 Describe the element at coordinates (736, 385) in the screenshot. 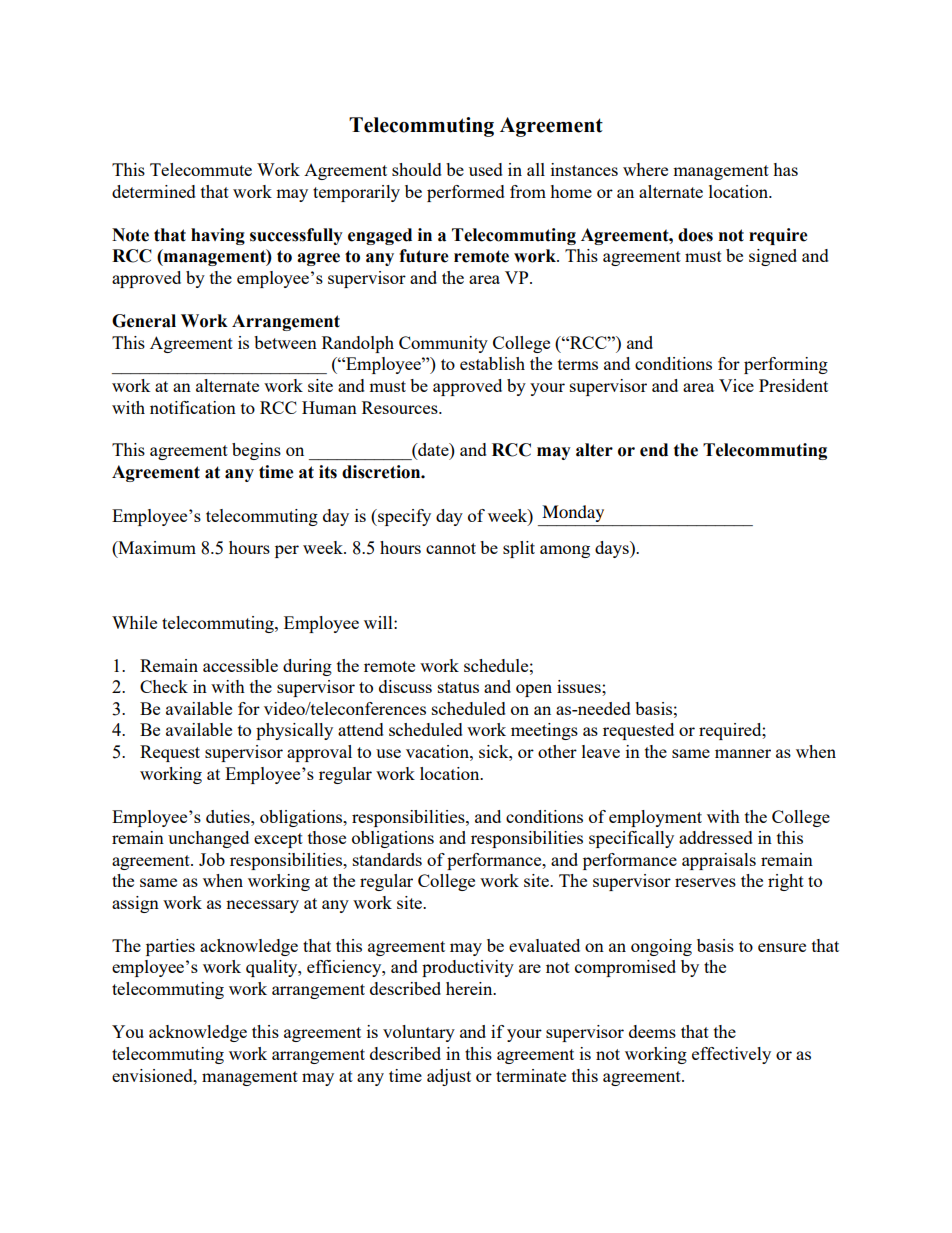

I see `Vice` at that location.
